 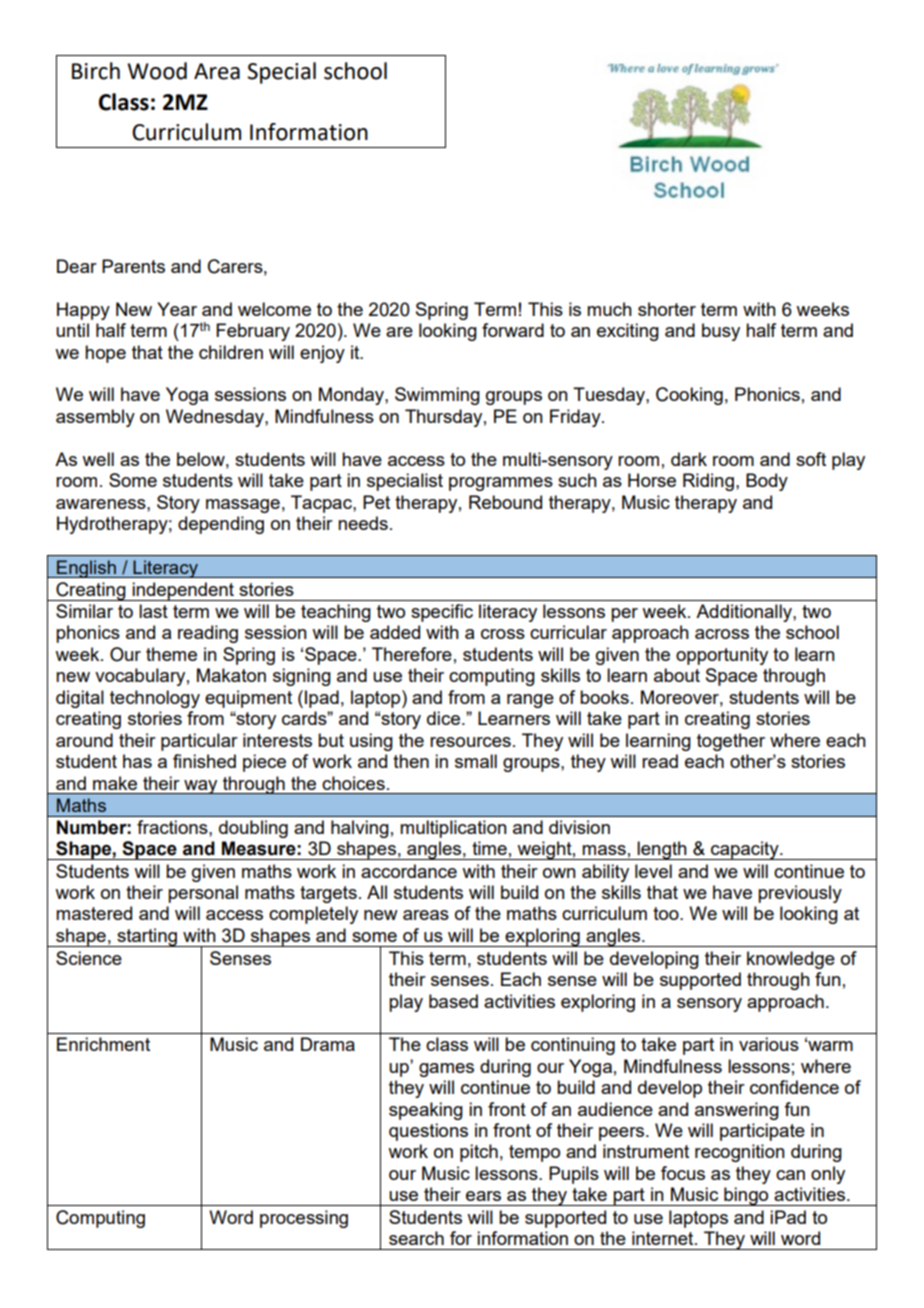 What do you see at coordinates (667, 309) in the page?
I see `shorter` at bounding box center [667, 309].
